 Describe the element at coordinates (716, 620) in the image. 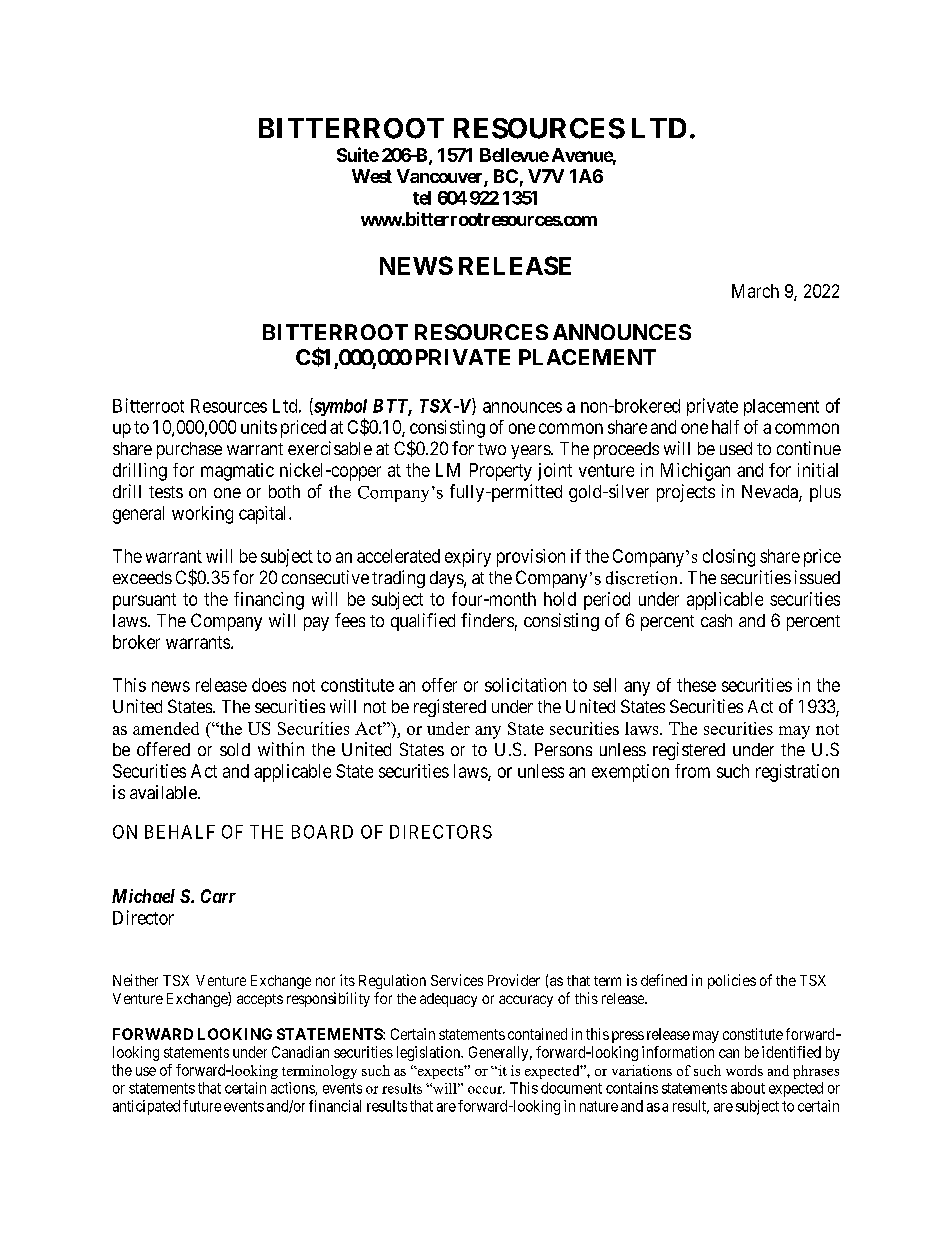

I see `cash` at that location.
